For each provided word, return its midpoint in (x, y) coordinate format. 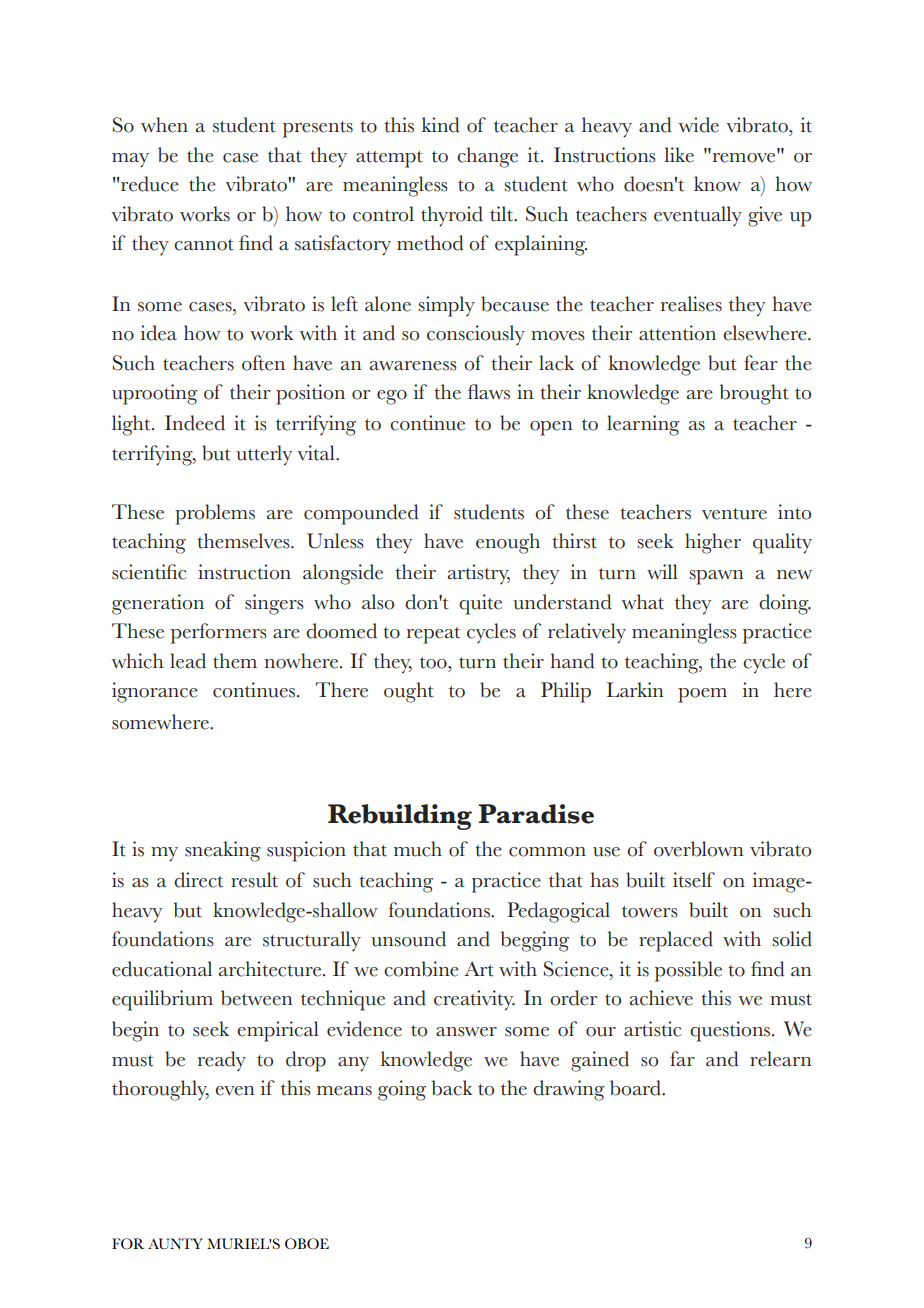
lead (188, 661)
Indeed (195, 423)
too (434, 663)
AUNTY (175, 1243)
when (164, 125)
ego (392, 397)
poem (702, 695)
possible (688, 971)
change (487, 157)
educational (162, 969)
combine (421, 969)
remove (744, 156)
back (452, 1088)
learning (643, 425)
